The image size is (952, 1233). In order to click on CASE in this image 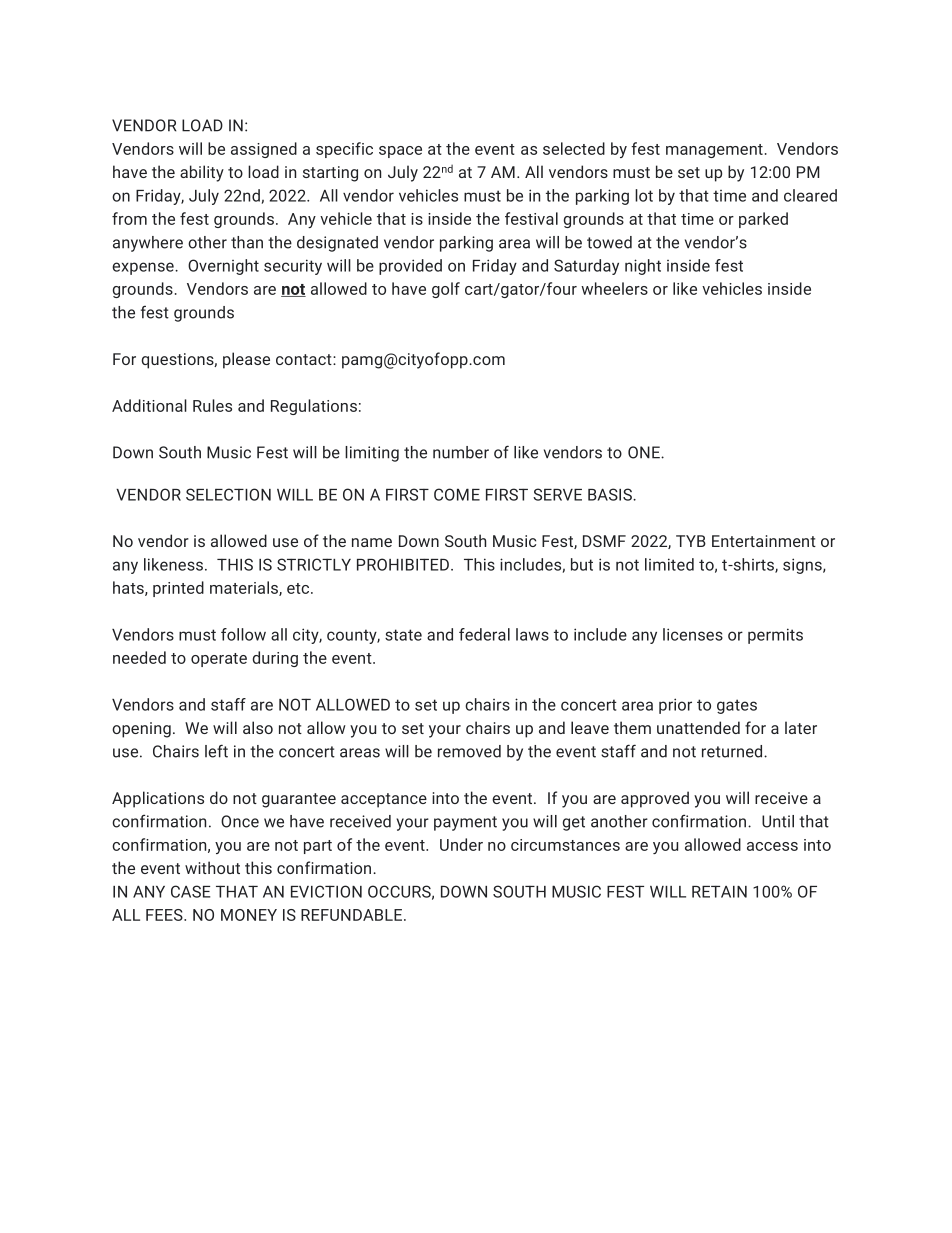, I will do `click(190, 891)`.
